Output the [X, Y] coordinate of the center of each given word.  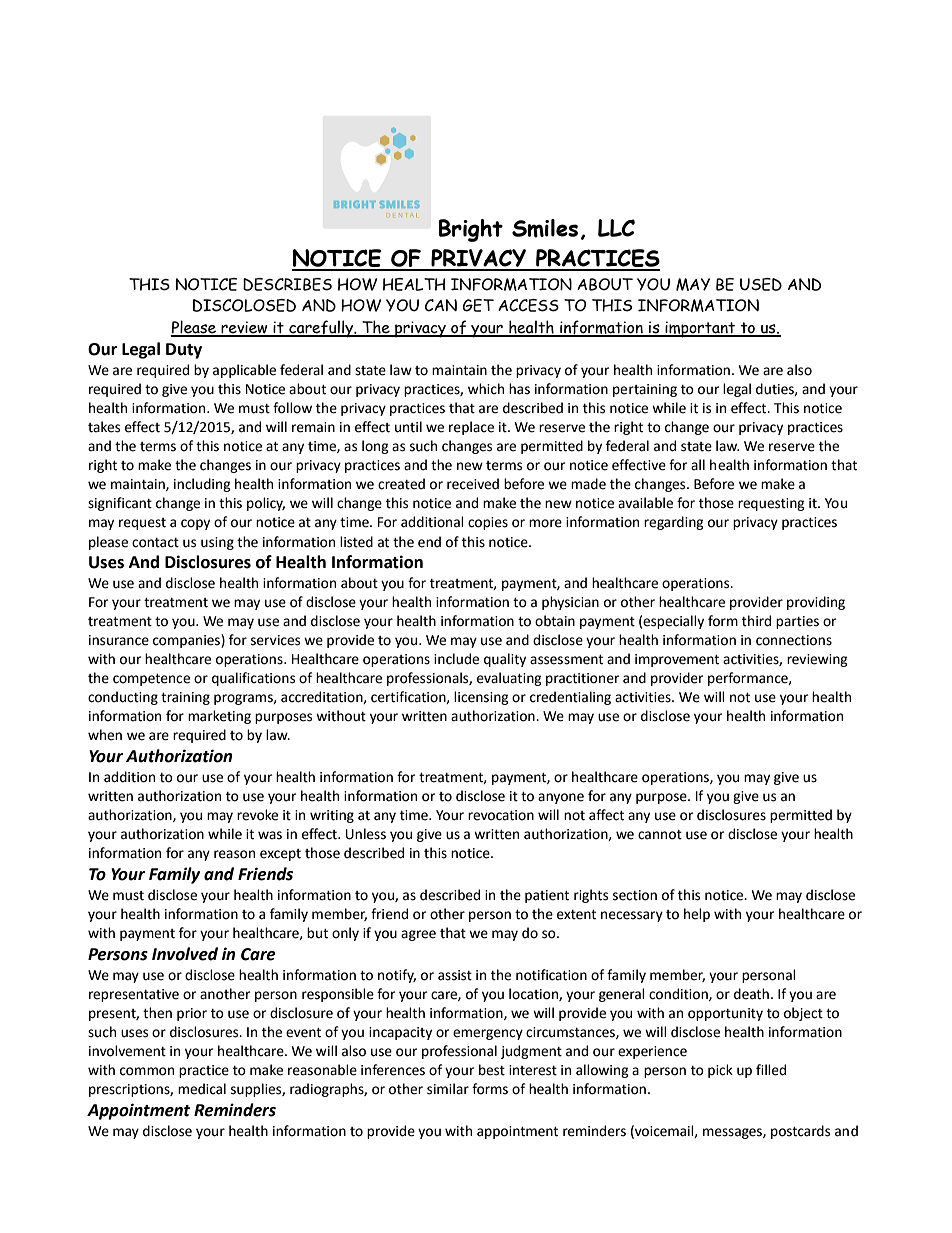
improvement [677, 660]
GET [478, 305]
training [185, 698]
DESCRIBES [287, 284]
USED [761, 284]
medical [202, 1089]
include [456, 659]
